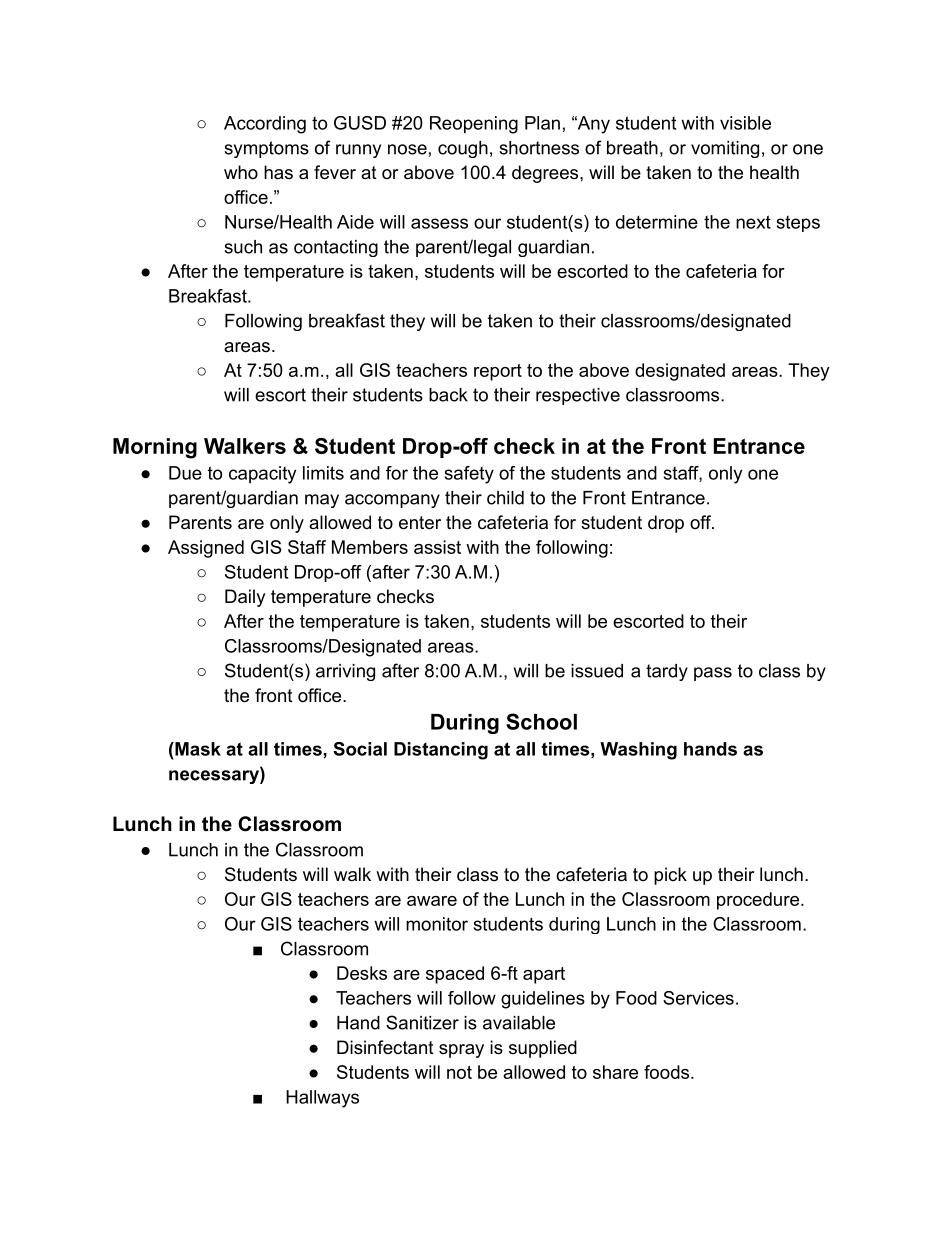  Describe the element at coordinates (725, 149) in the screenshot. I see `vomiting` at that location.
